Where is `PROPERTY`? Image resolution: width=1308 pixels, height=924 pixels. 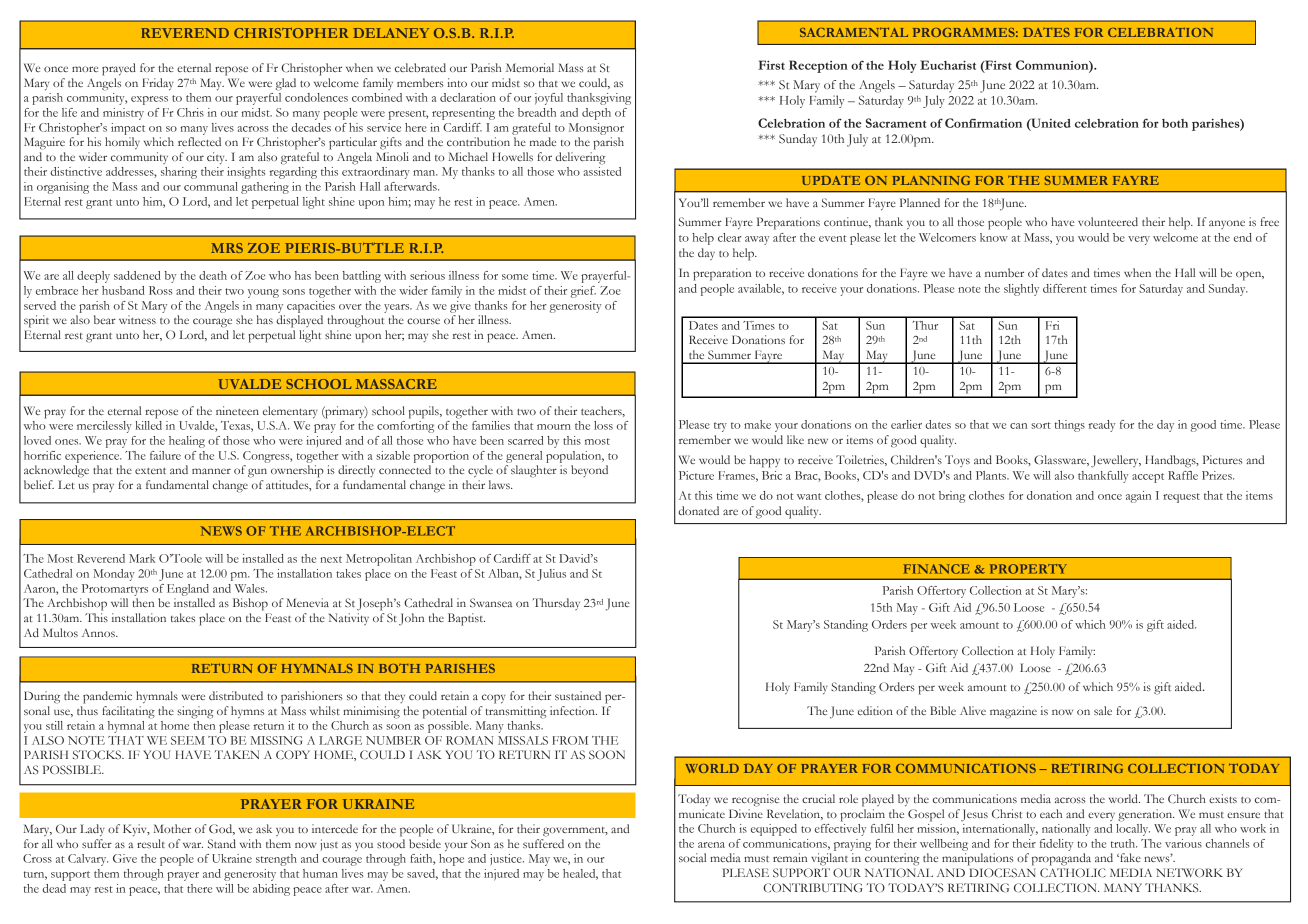
PROPERTY is located at coordinates (1028, 569).
